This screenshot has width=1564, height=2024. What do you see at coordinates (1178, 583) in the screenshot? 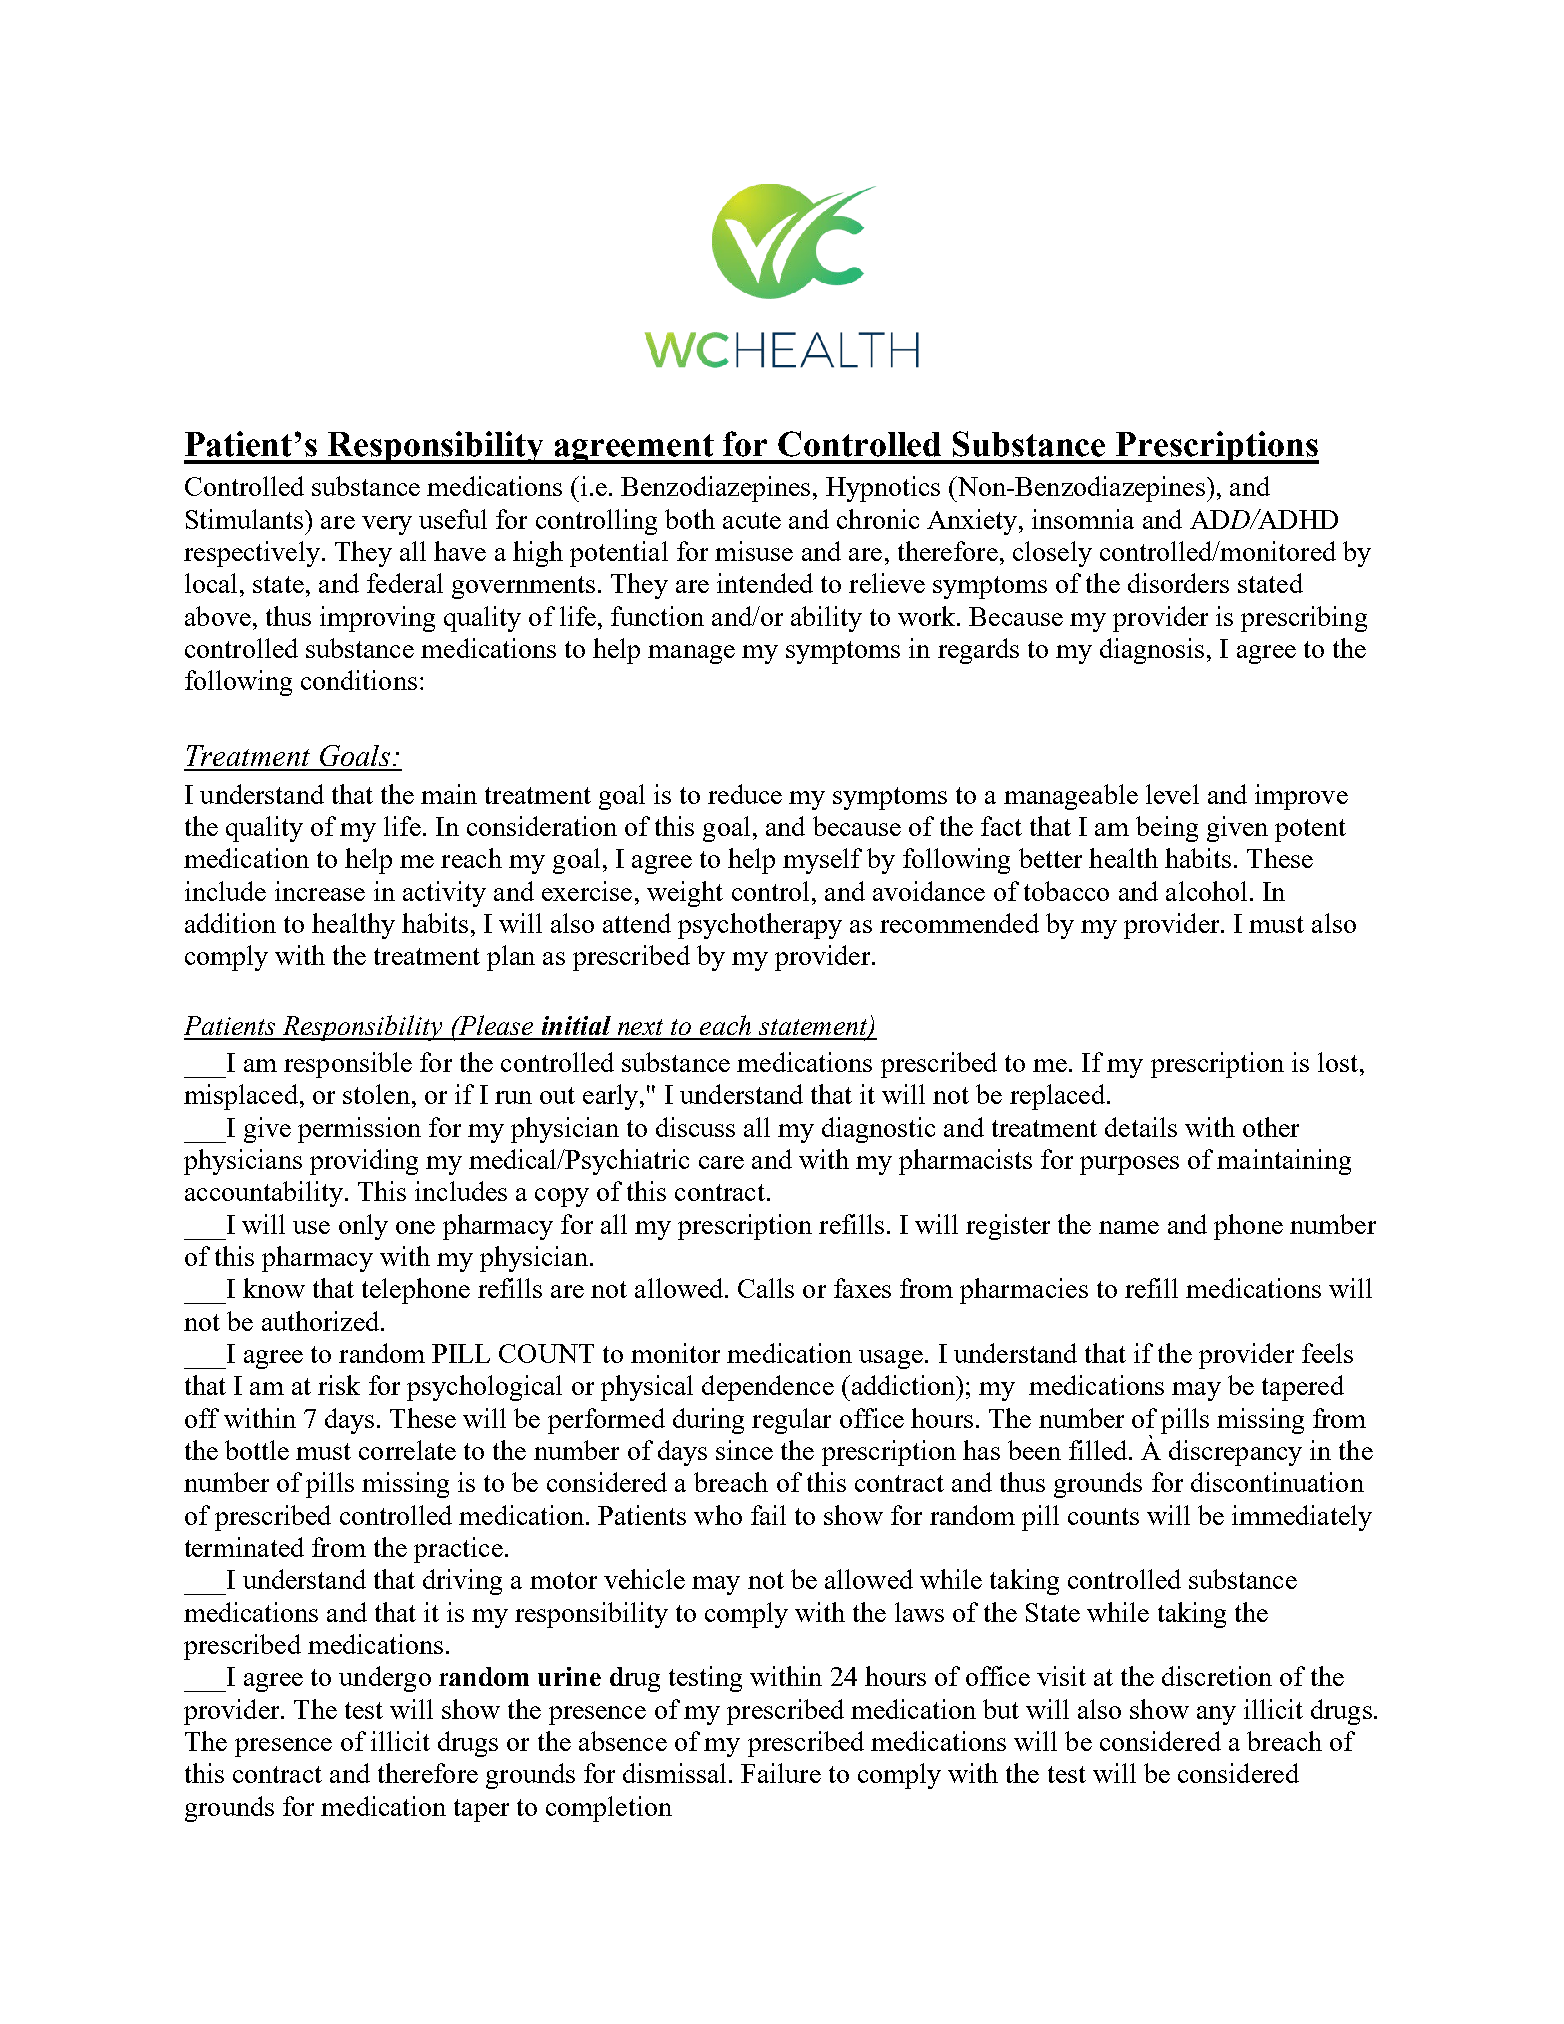
I see `disorders` at bounding box center [1178, 583].
